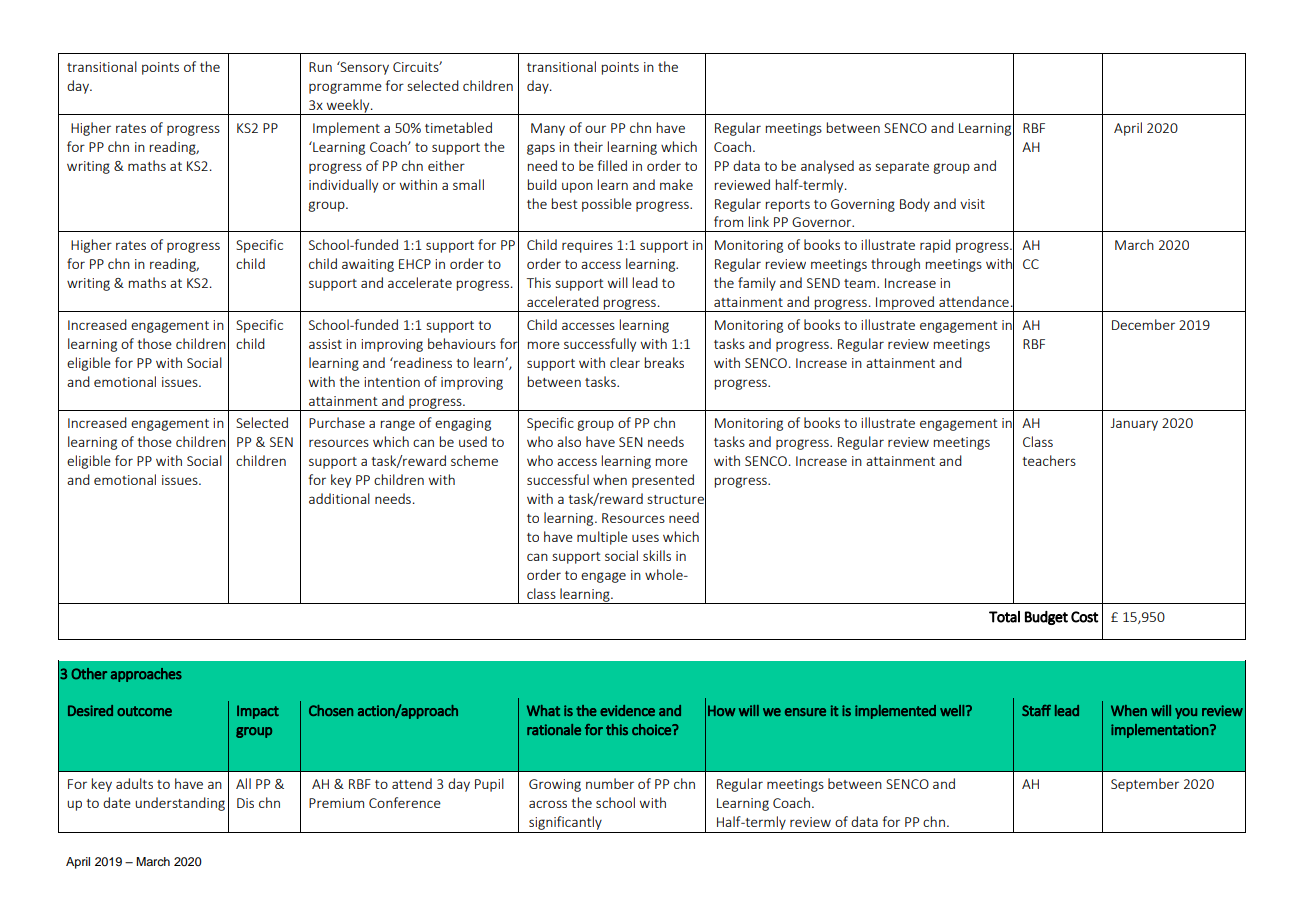 This page has width=1308, height=924. Describe the element at coordinates (587, 246) in the page. I see `requires` at that location.
